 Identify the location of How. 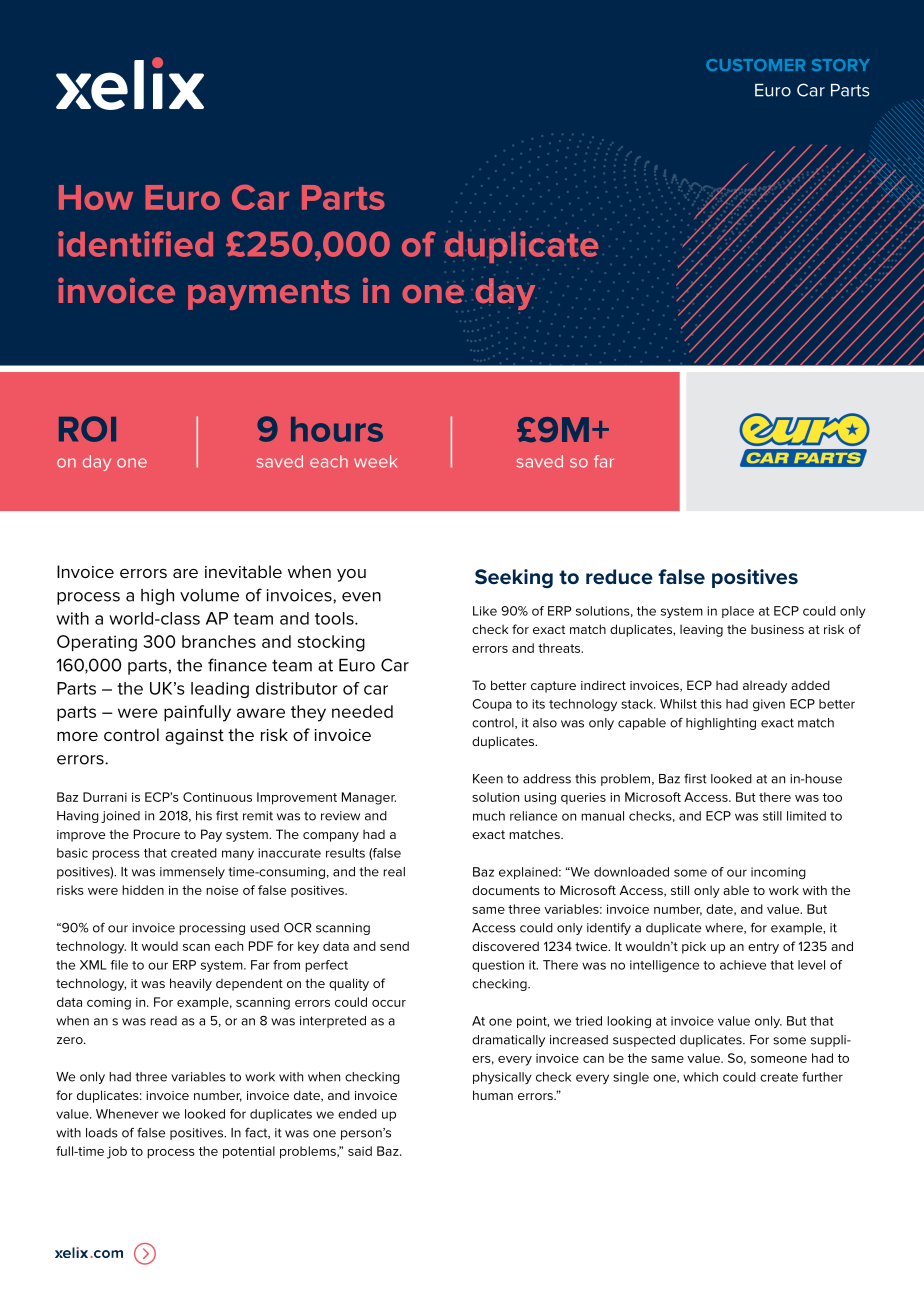
(96, 197).
